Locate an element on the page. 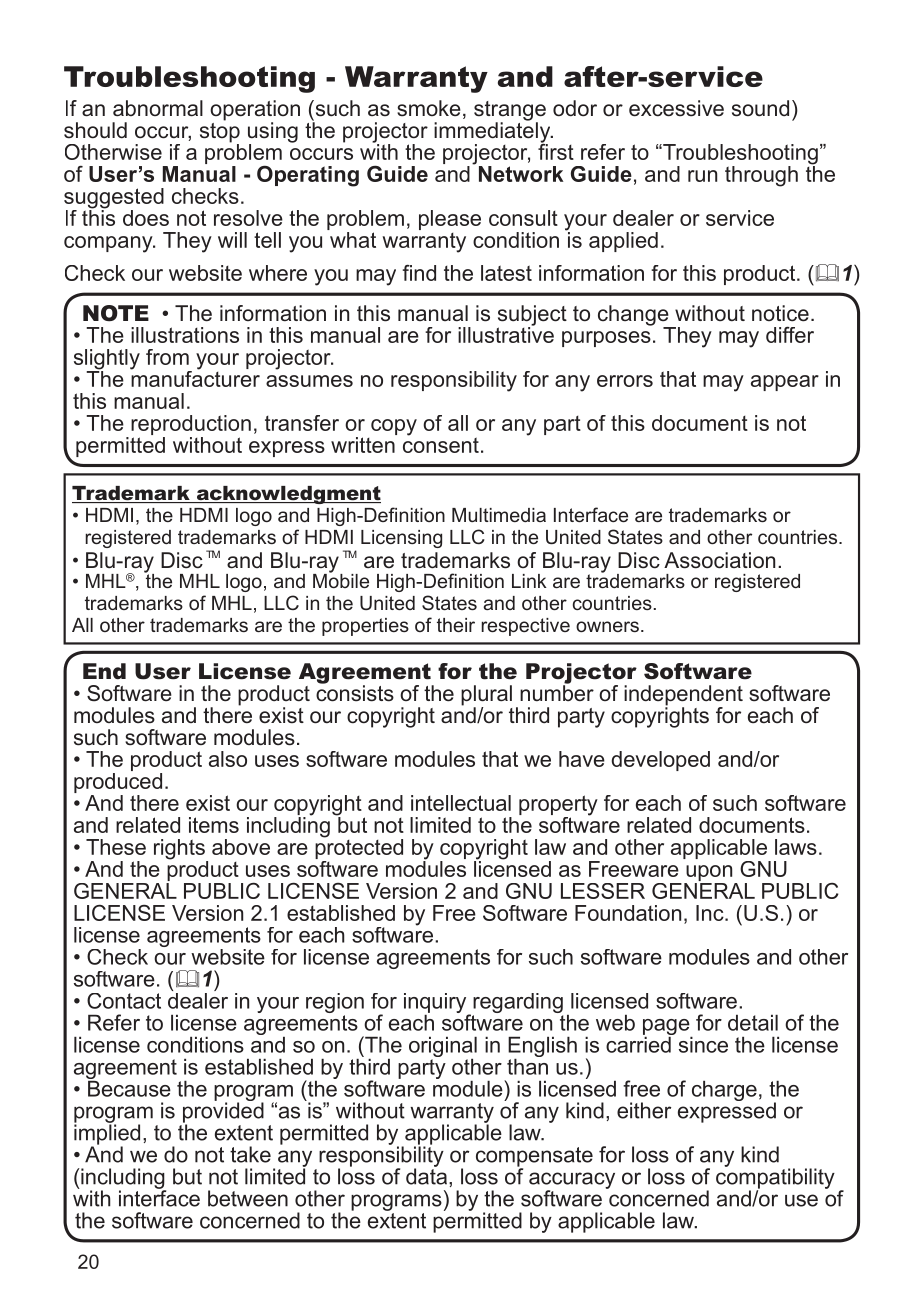 The width and height of the image is (924, 1308). manufacturer is located at coordinates (195, 377).
